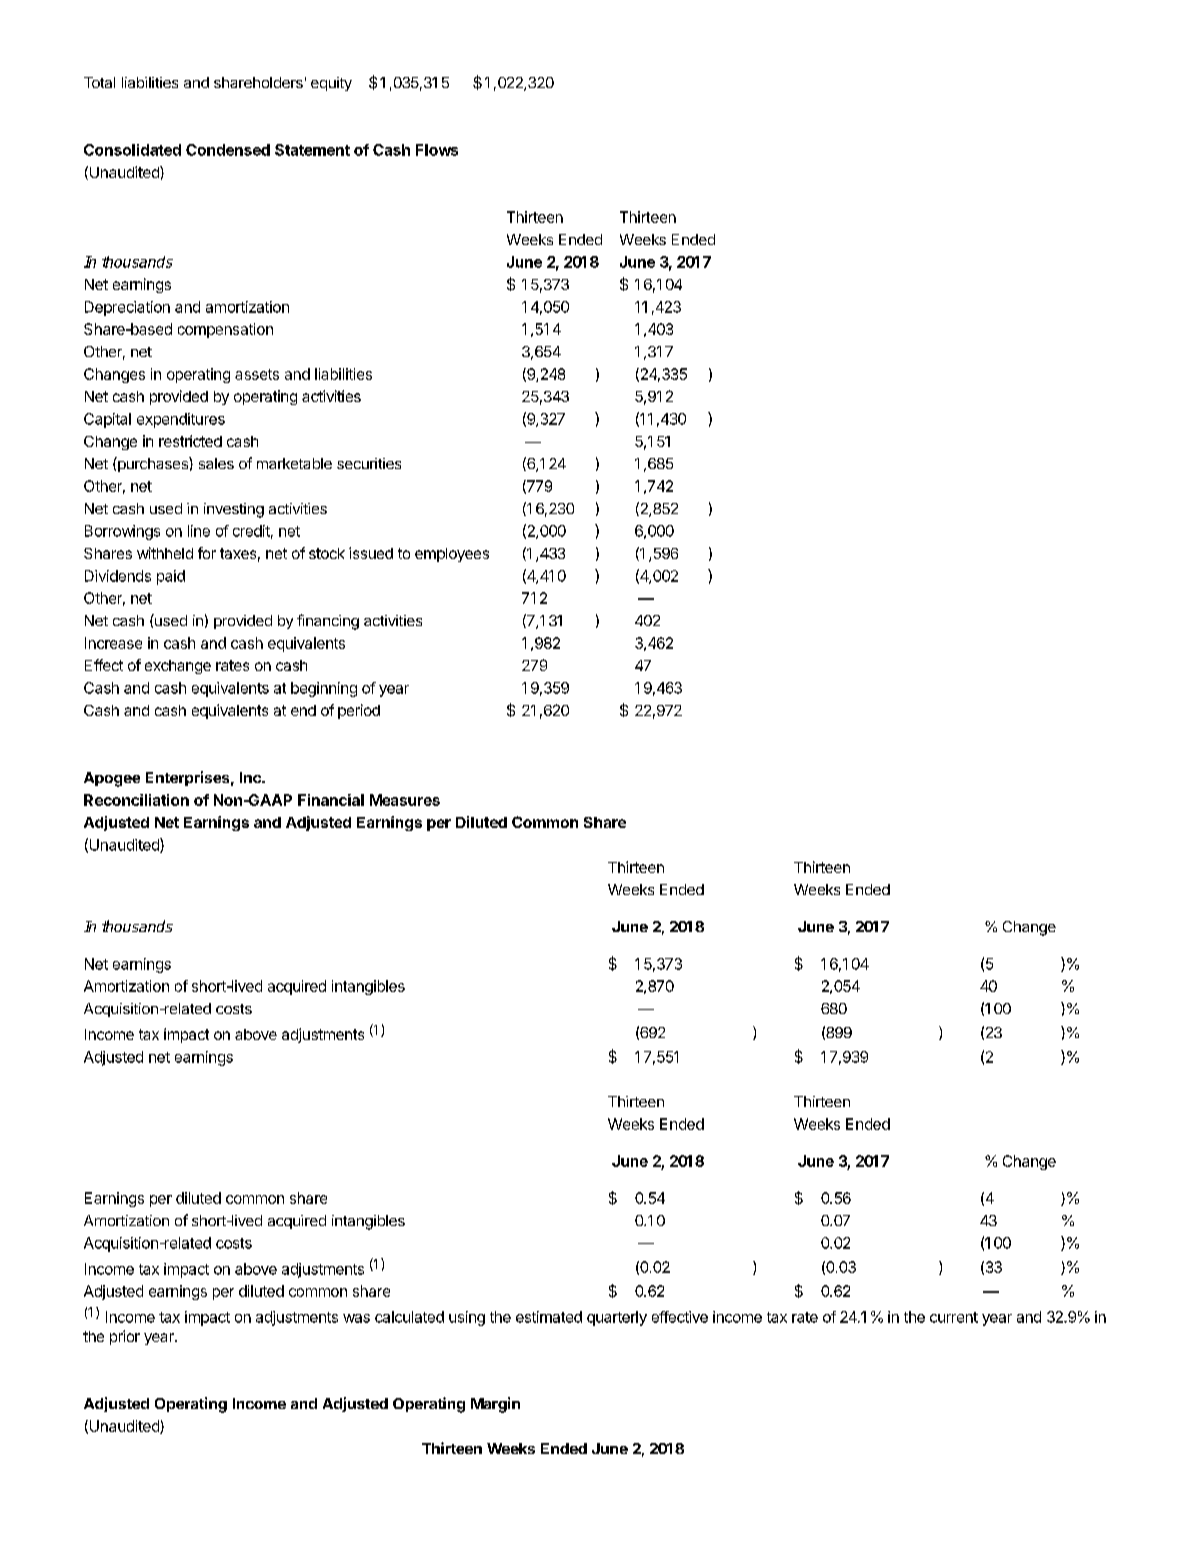  I want to click on equity, so click(331, 84).
